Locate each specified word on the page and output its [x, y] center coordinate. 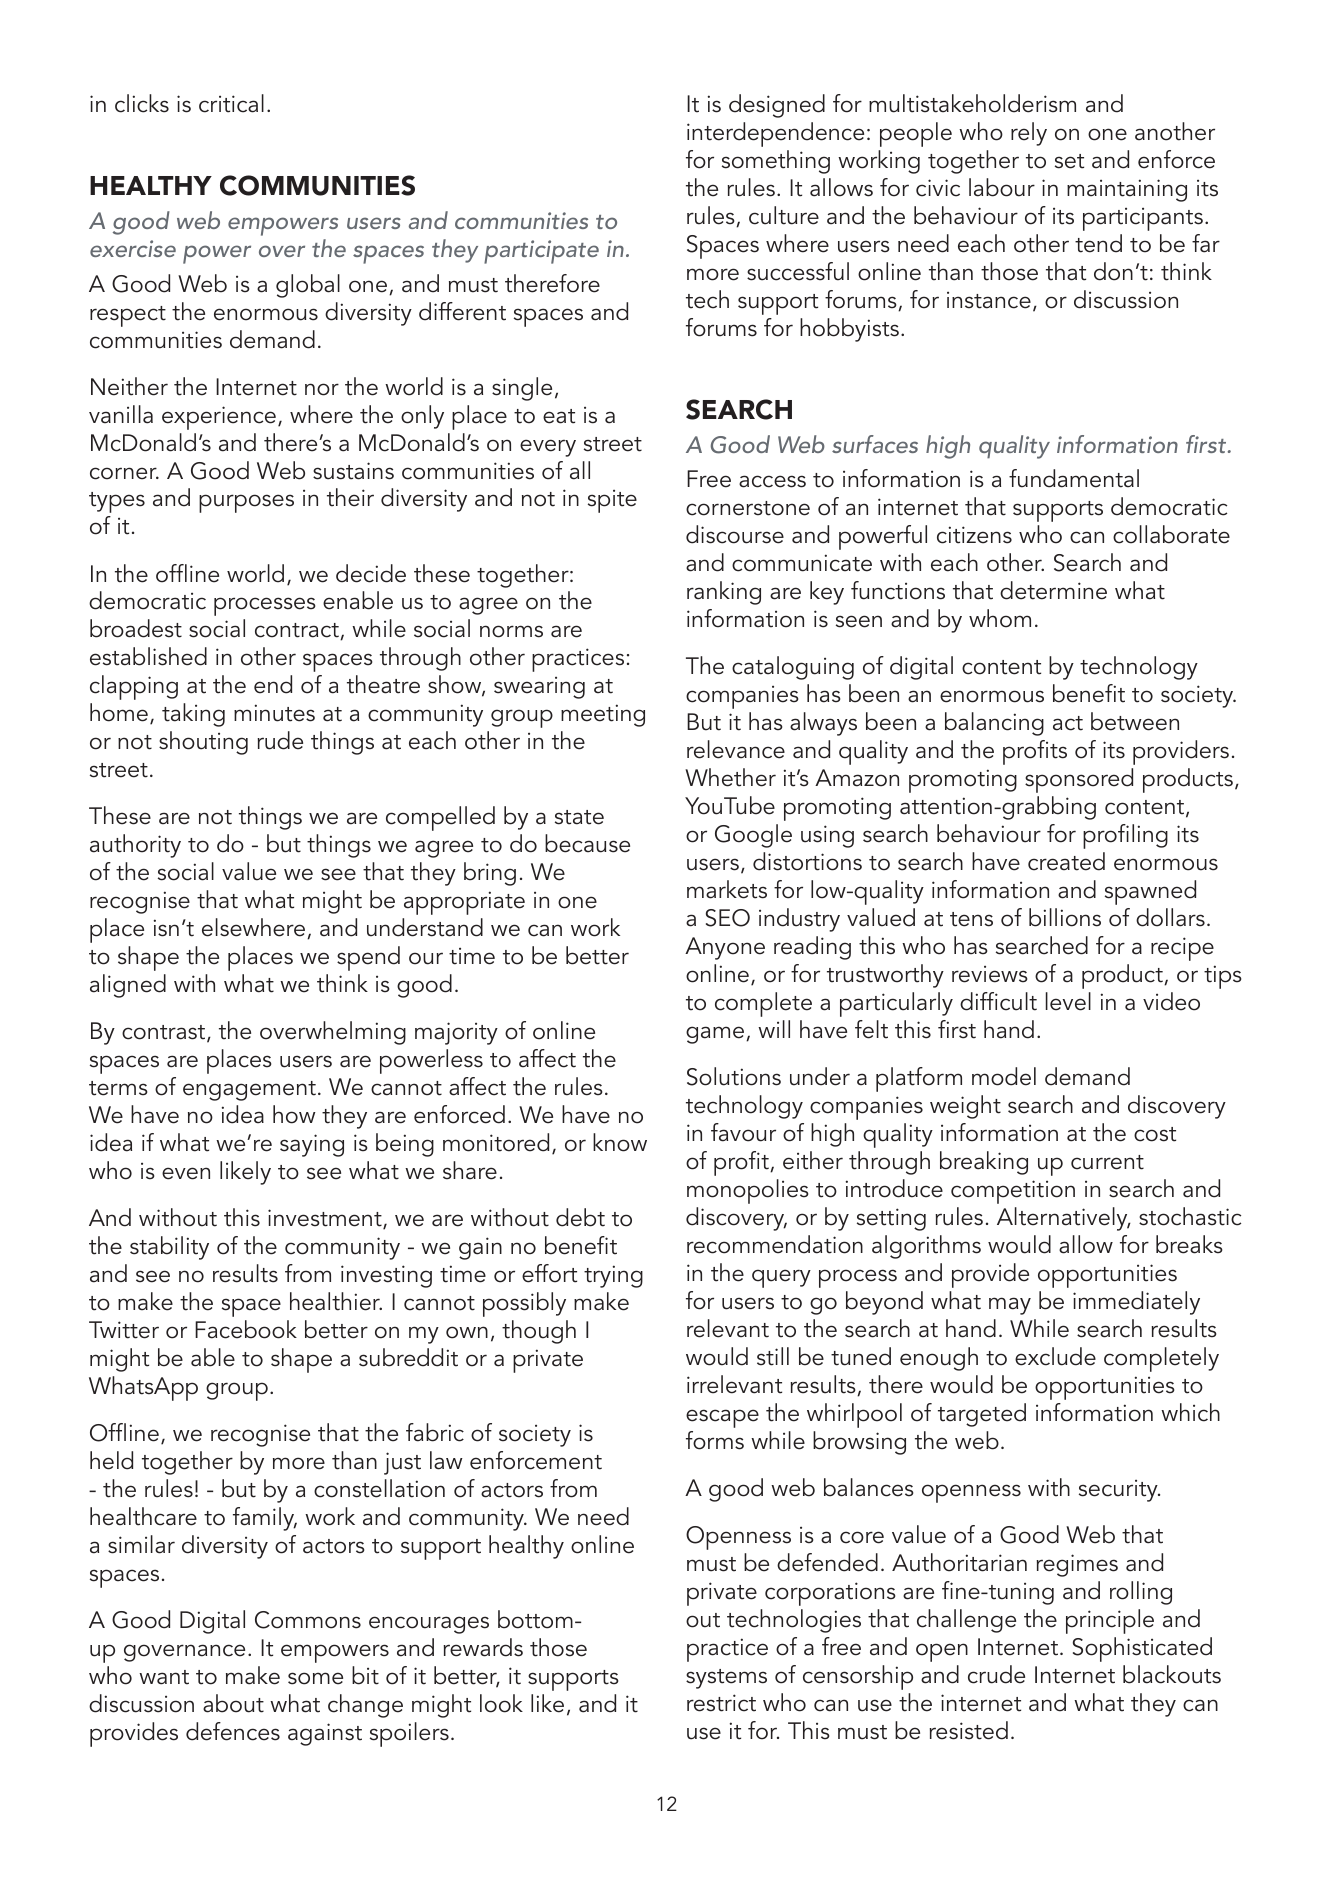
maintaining [1127, 190]
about [233, 1703]
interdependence [775, 134]
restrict [721, 1703]
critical [231, 103]
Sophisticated [1142, 1649]
